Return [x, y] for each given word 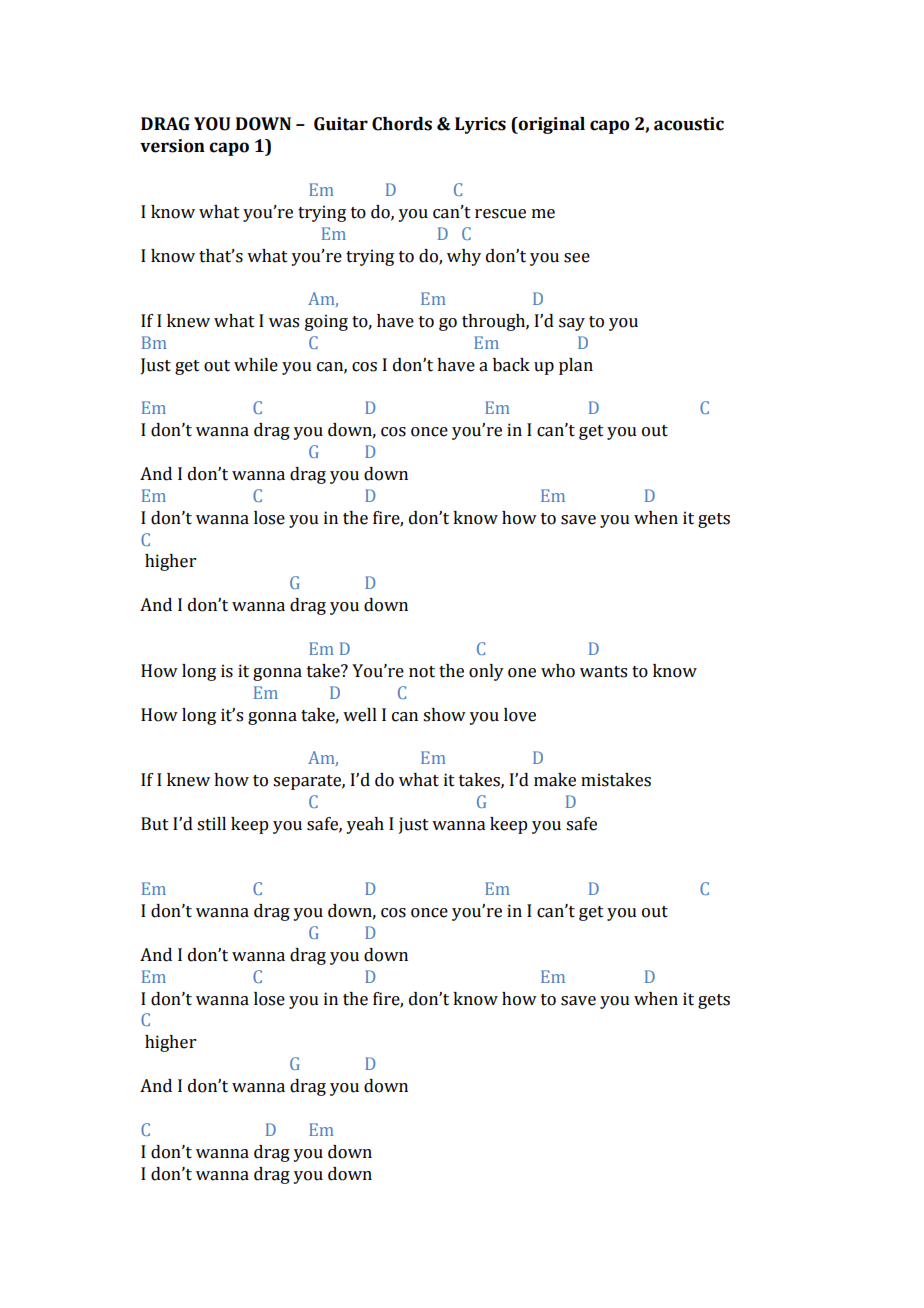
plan [576, 366]
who [558, 671]
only [486, 672]
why [464, 257]
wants [603, 672]
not [422, 672]
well [360, 715]
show [444, 715]
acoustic [689, 124]
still [211, 824]
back [511, 365]
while [256, 365]
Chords [402, 124]
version [172, 146]
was [284, 323]
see [577, 258]
